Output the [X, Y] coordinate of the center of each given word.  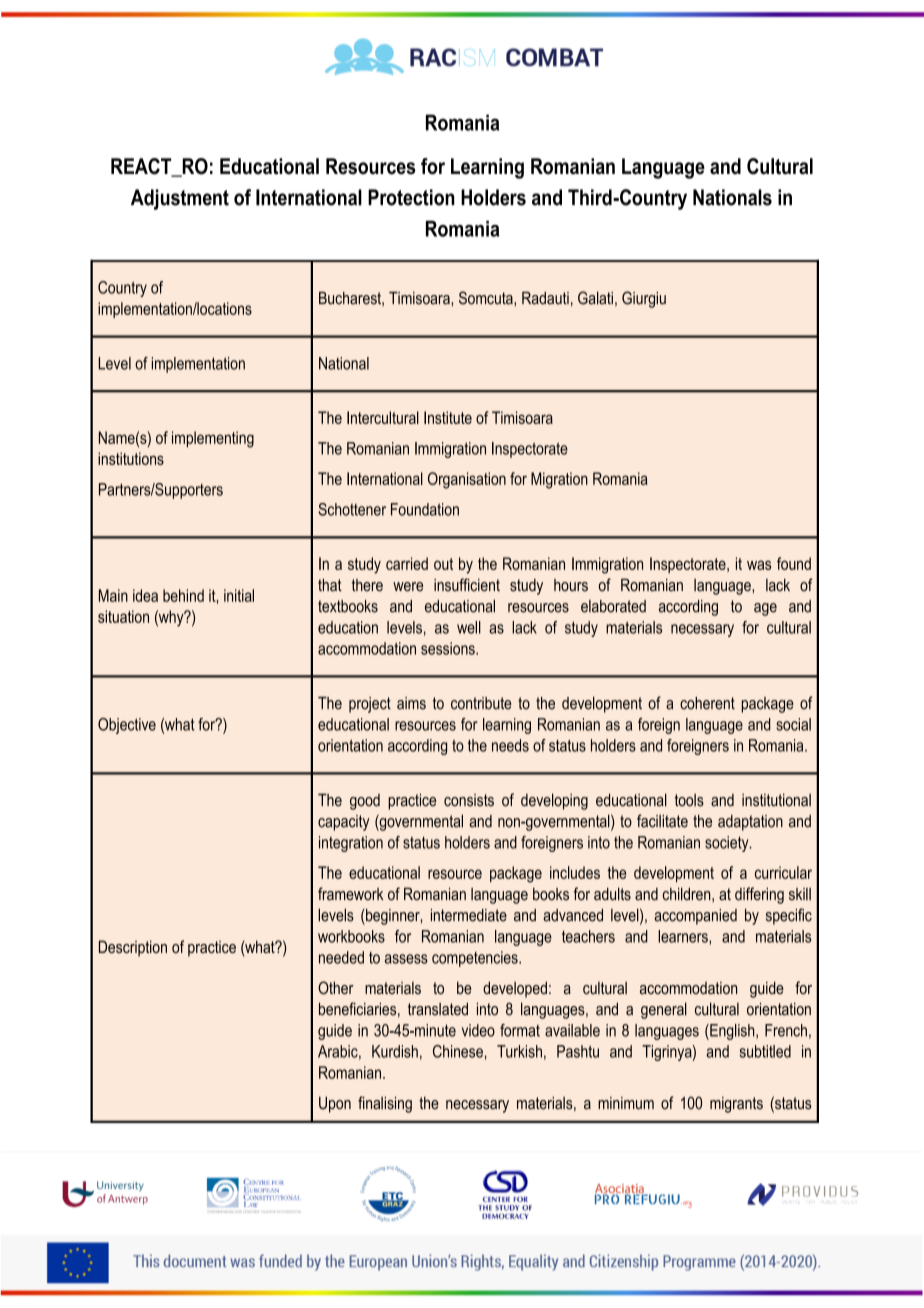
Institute [448, 417]
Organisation [467, 480]
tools [689, 800]
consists [469, 800]
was [759, 565]
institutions [131, 458]
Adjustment [180, 199]
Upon [335, 1104]
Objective [127, 726]
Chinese [458, 1051]
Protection [411, 197]
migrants [736, 1105]
